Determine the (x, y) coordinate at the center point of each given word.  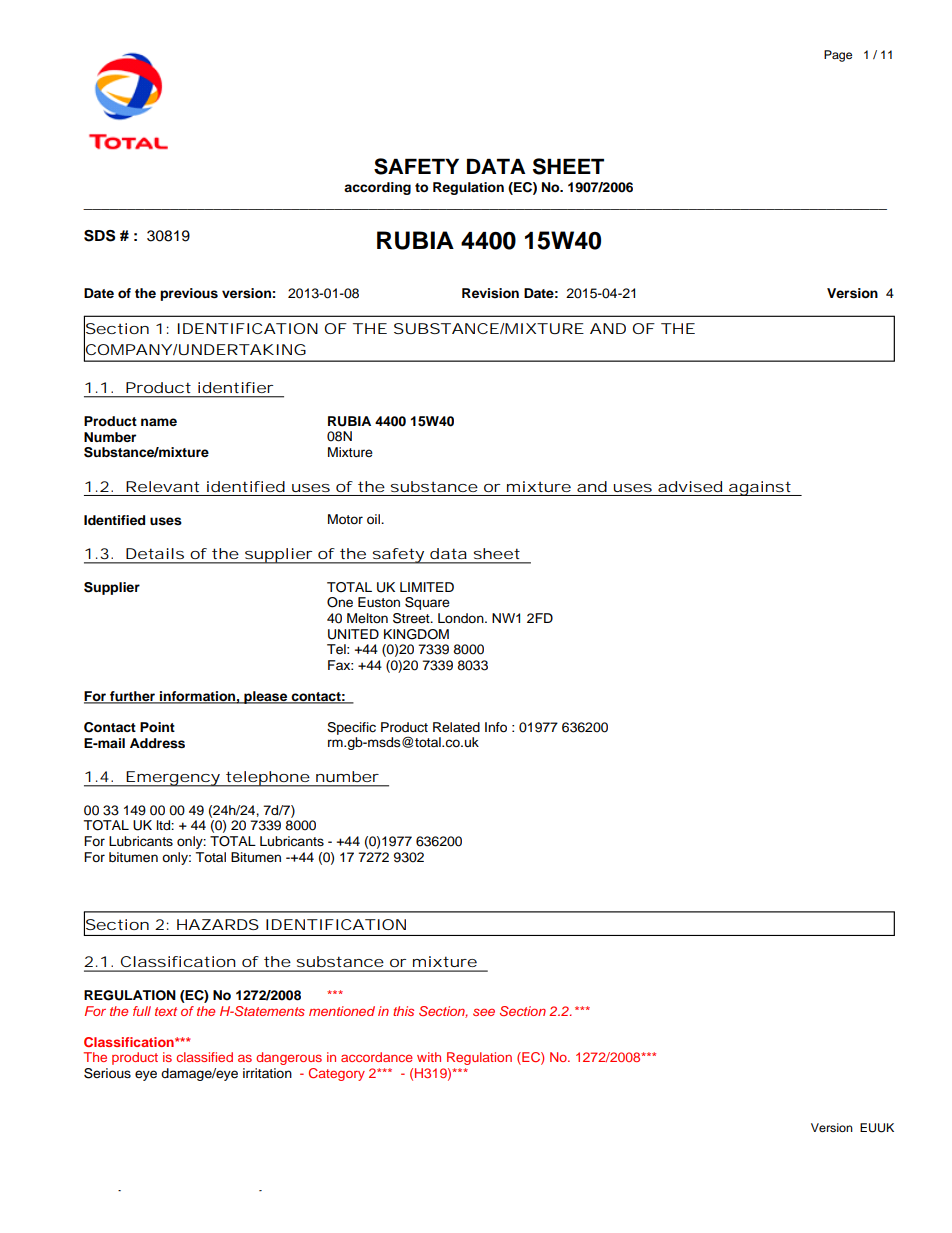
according (377, 188)
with (429, 1057)
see (484, 1012)
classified (204, 1057)
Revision (490, 293)
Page (838, 56)
